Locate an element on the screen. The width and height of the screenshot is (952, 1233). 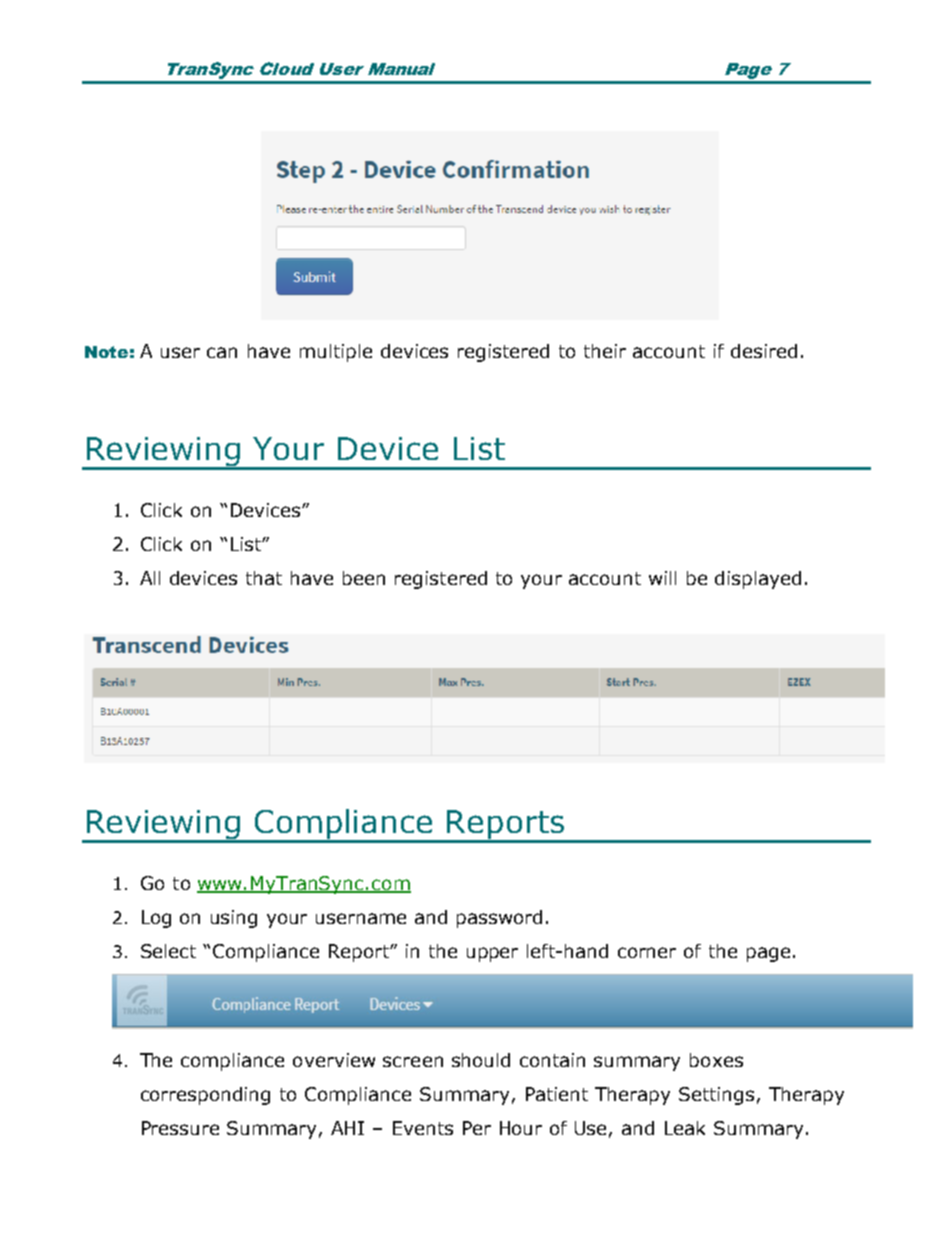
that is located at coordinates (264, 578).
